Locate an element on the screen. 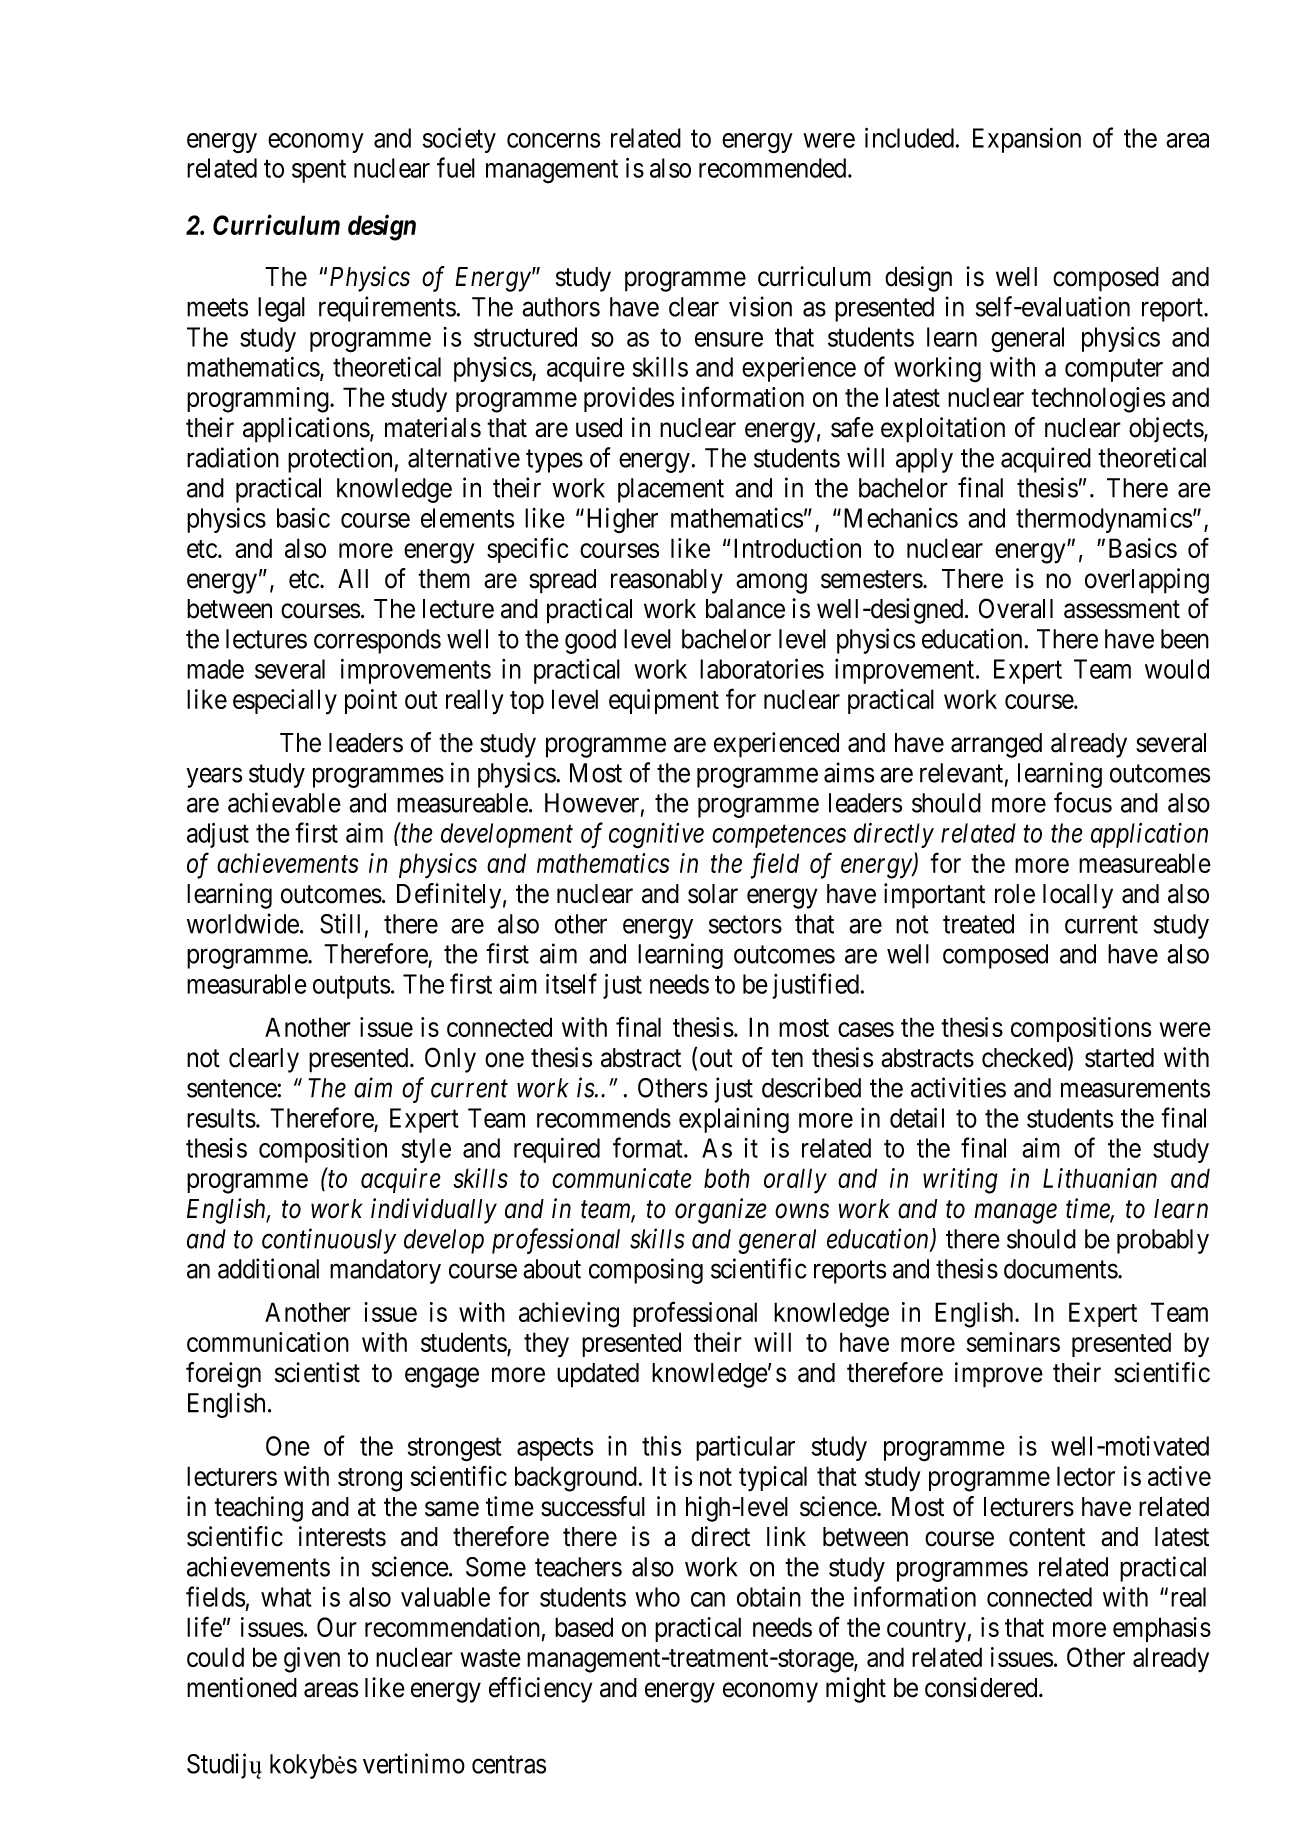  given is located at coordinates (312, 1660).
